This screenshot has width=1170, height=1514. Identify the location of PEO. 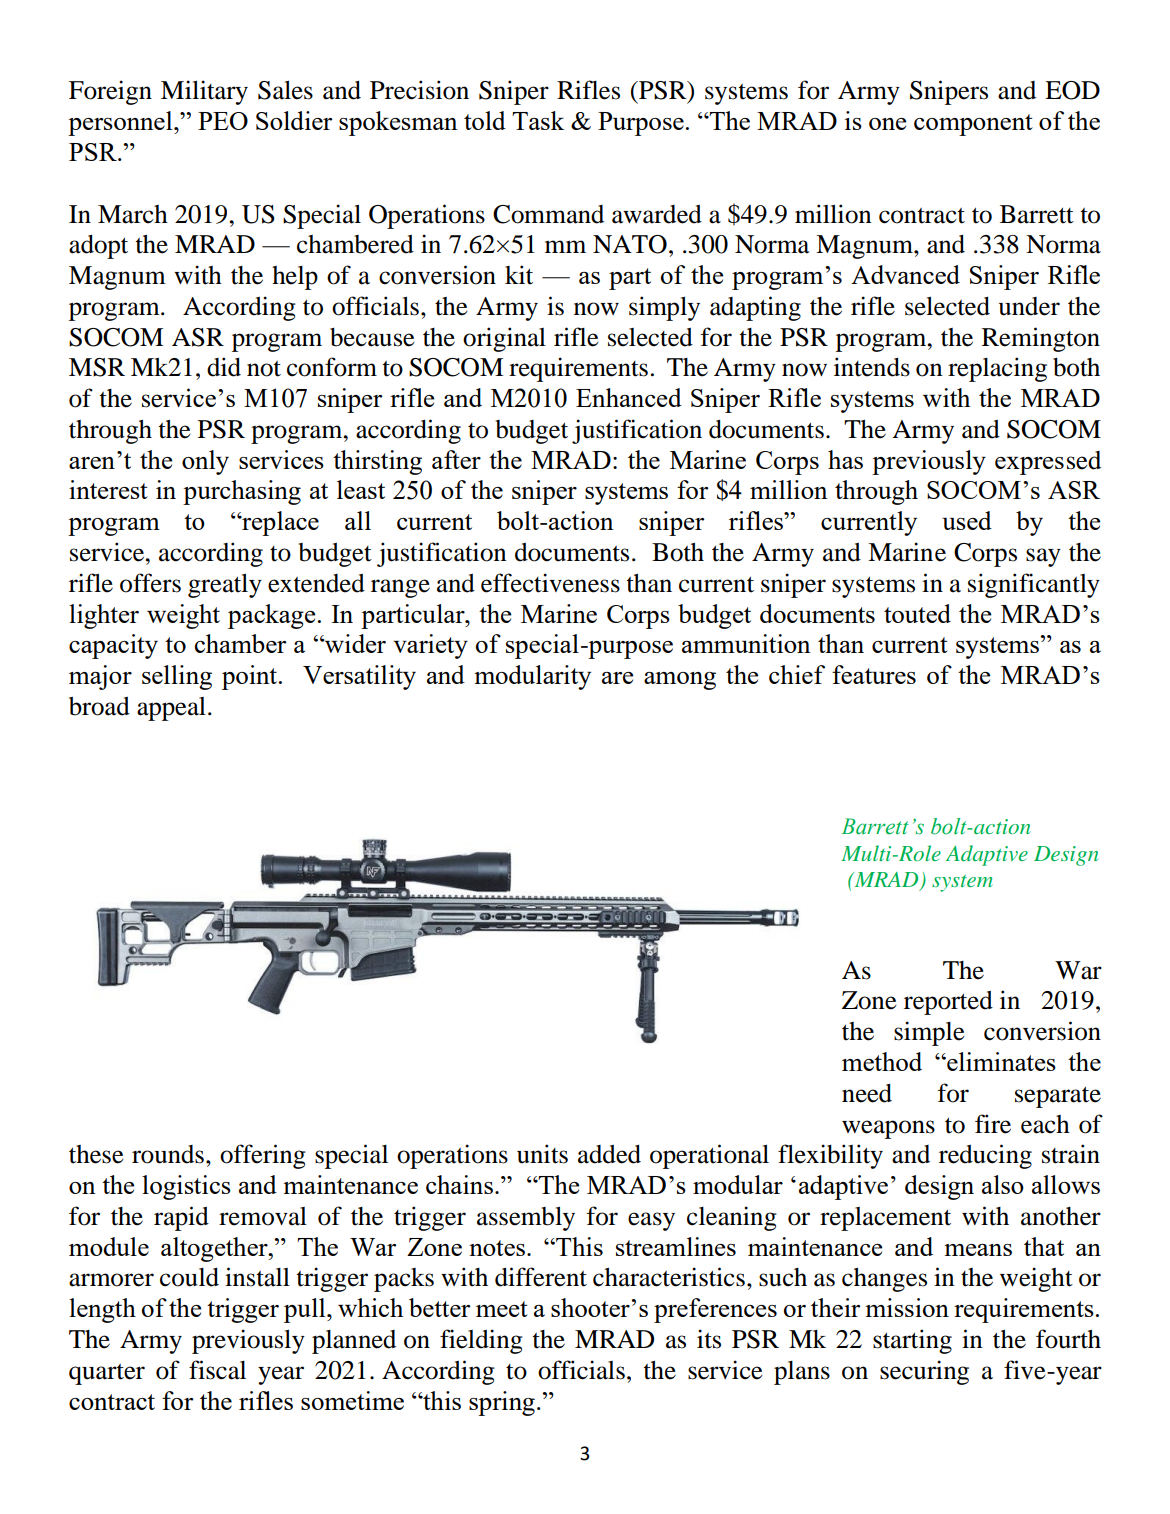
(223, 121).
